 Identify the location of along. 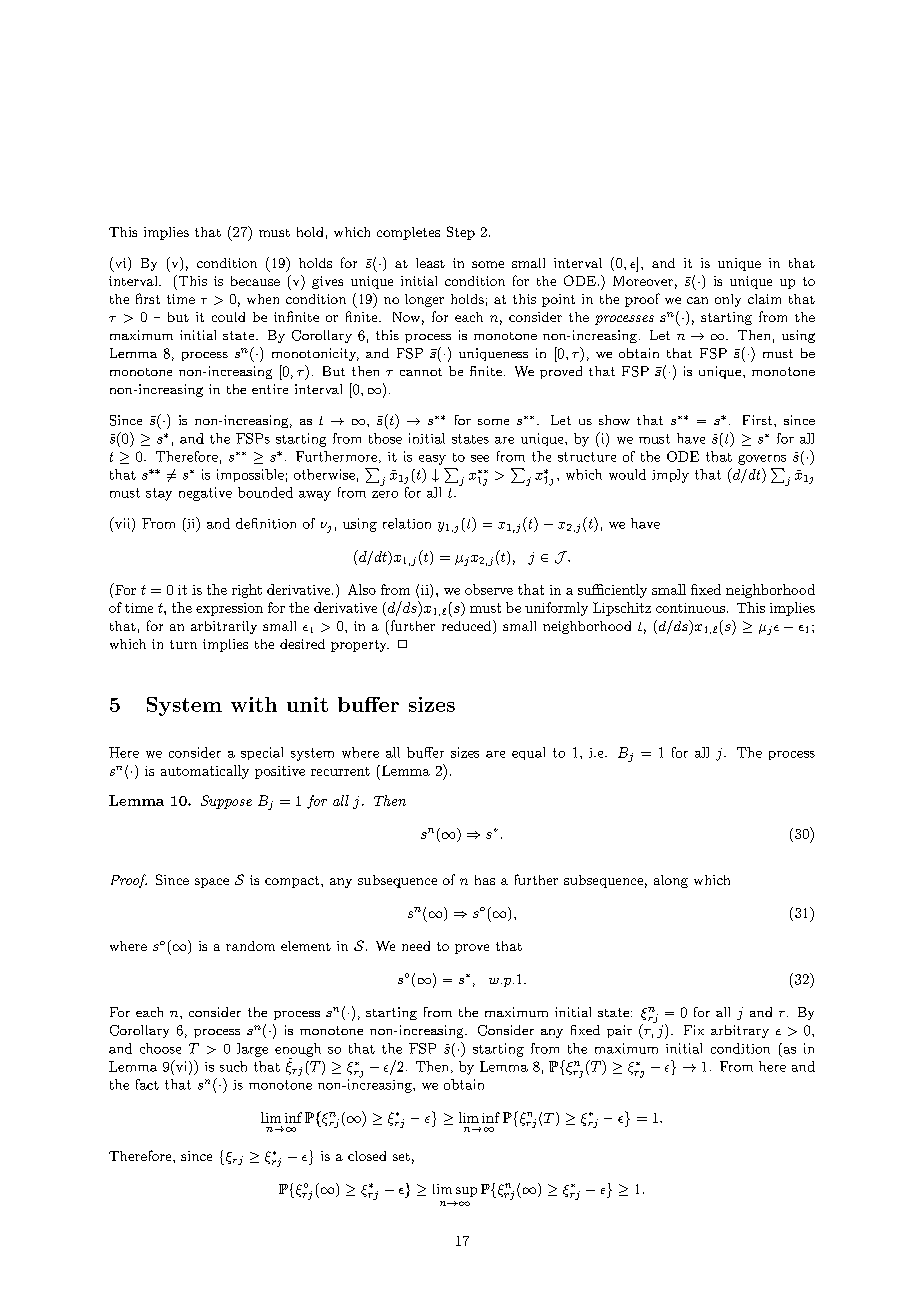
(671, 881).
